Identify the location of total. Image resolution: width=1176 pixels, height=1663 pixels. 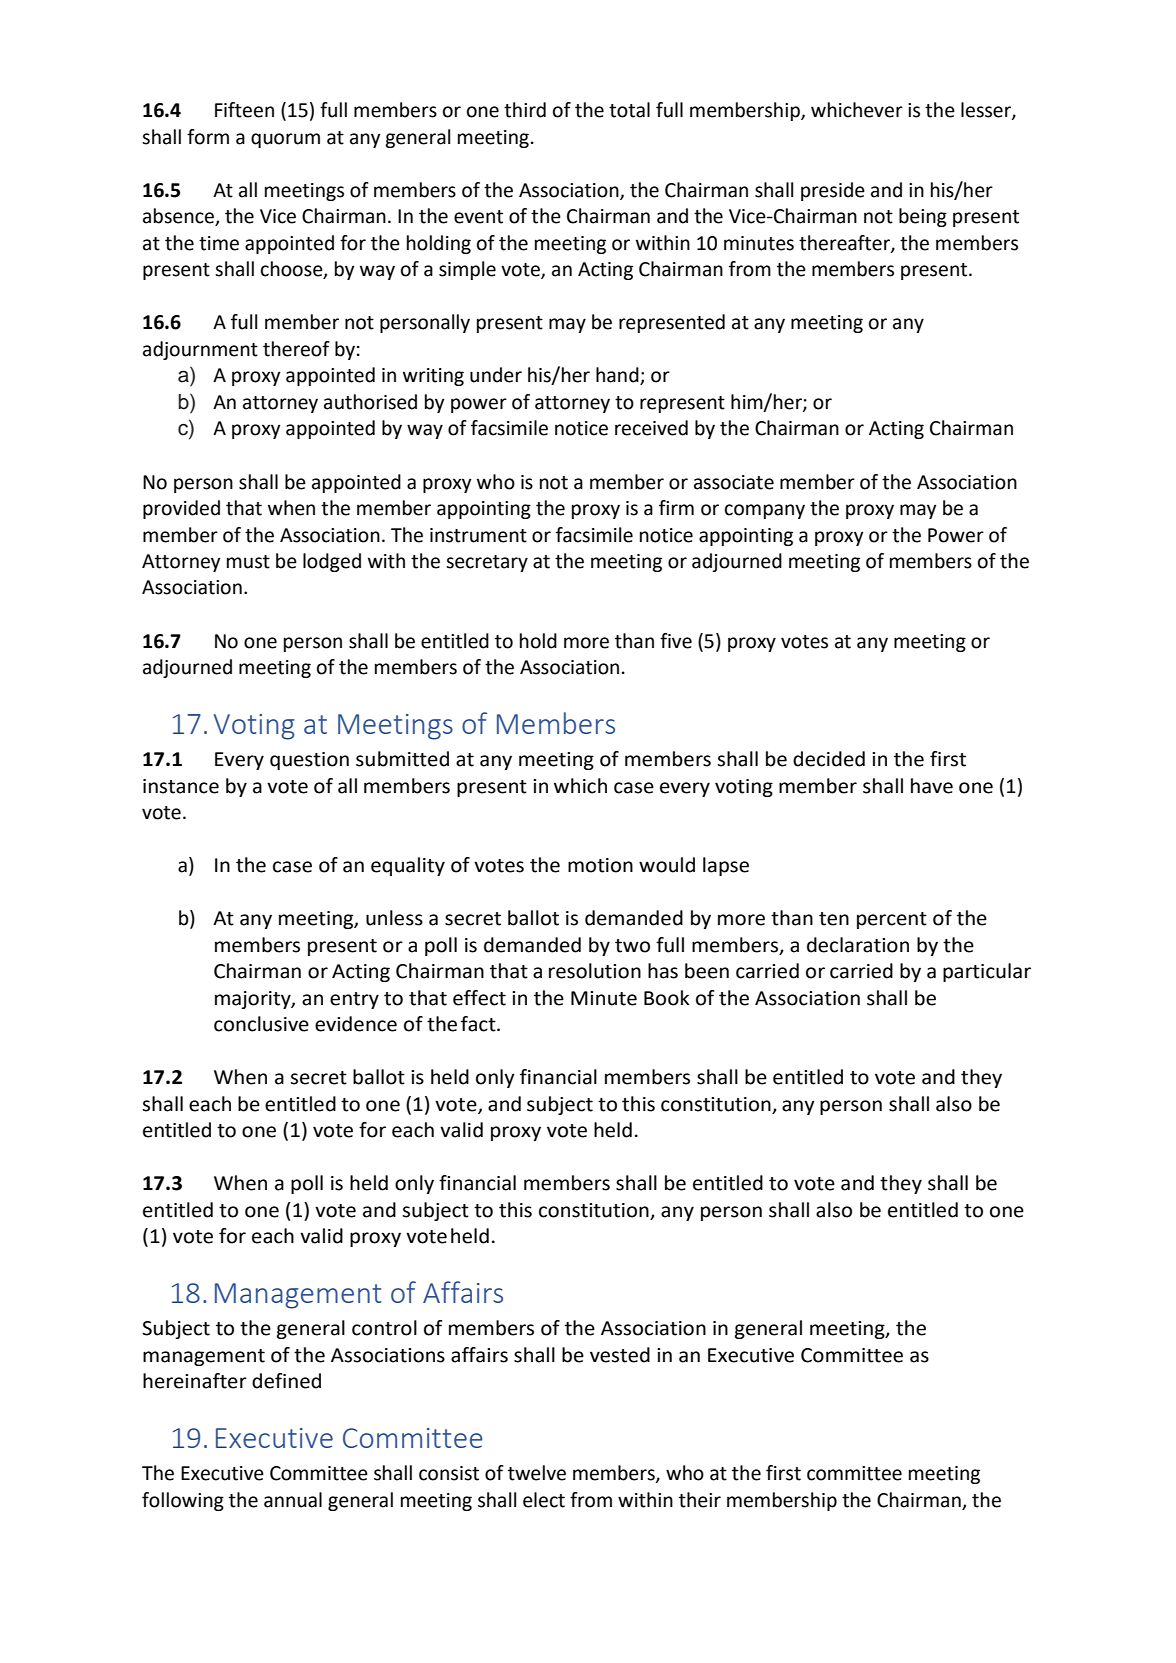
(629, 110).
